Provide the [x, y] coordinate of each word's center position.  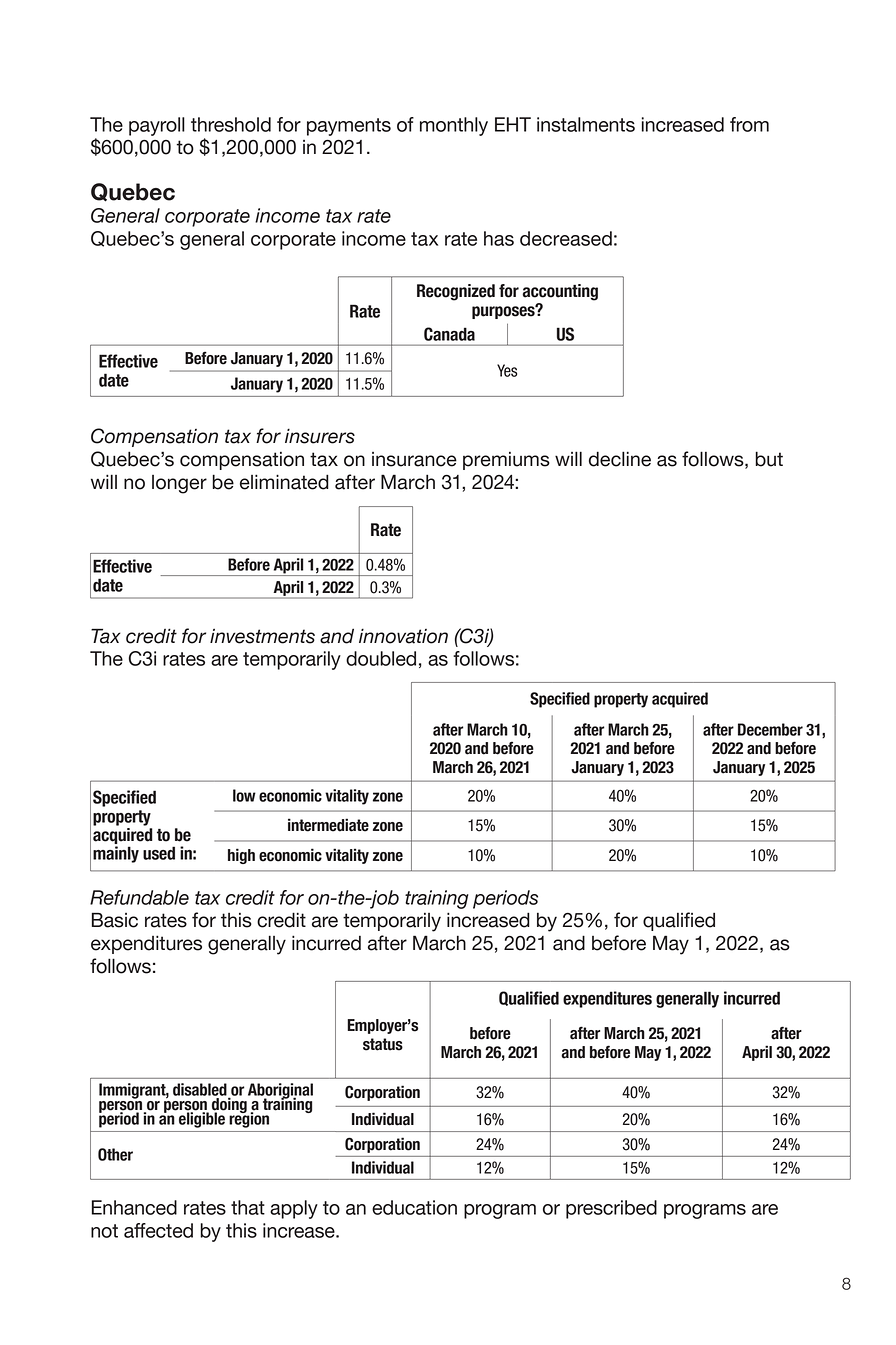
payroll [157, 126]
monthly [454, 126]
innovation [403, 636]
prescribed [611, 1209]
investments [262, 636]
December [770, 729]
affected [158, 1230]
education [414, 1207]
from [749, 124]
